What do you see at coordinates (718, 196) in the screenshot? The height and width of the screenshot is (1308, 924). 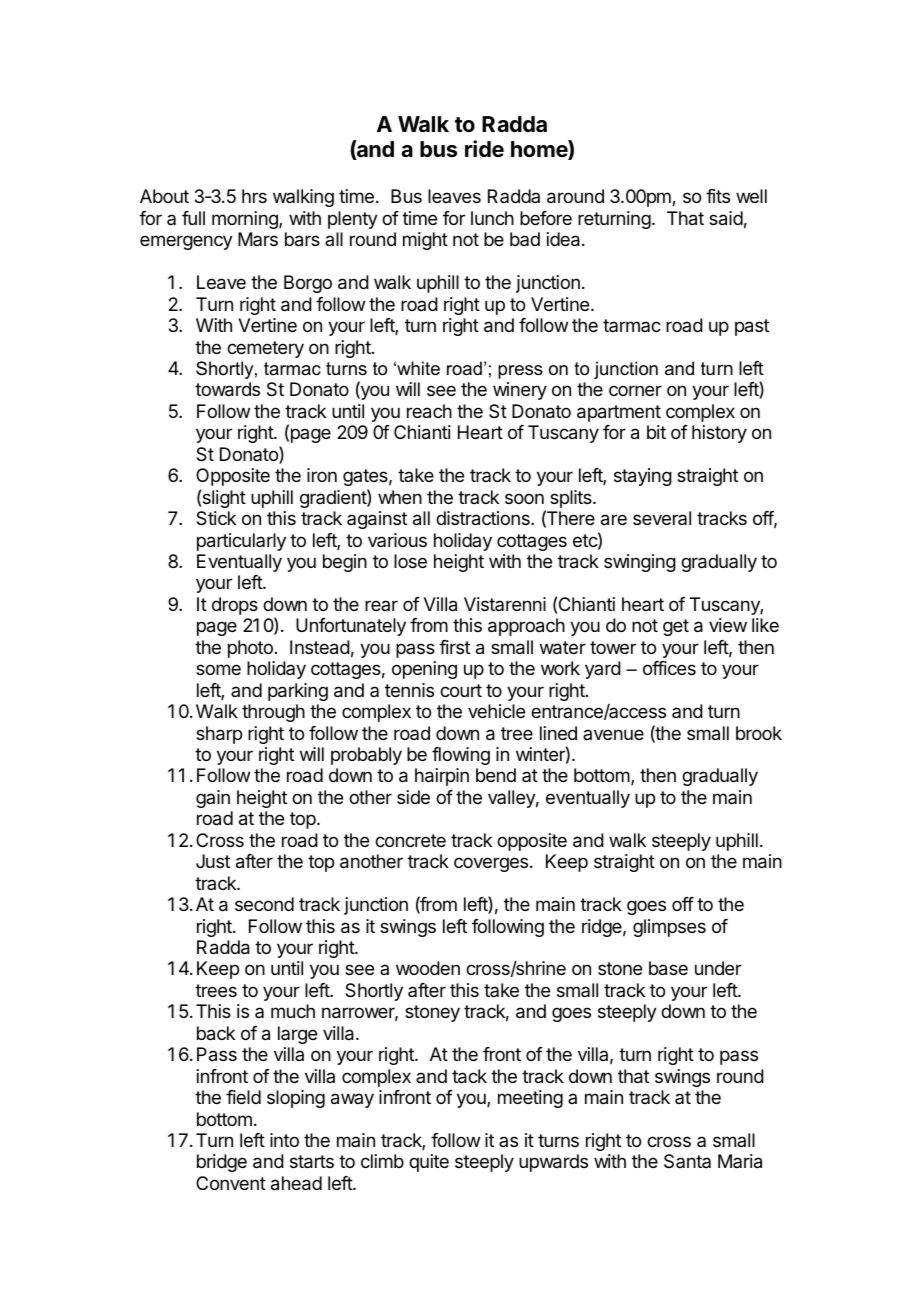 I see `fits` at bounding box center [718, 196].
